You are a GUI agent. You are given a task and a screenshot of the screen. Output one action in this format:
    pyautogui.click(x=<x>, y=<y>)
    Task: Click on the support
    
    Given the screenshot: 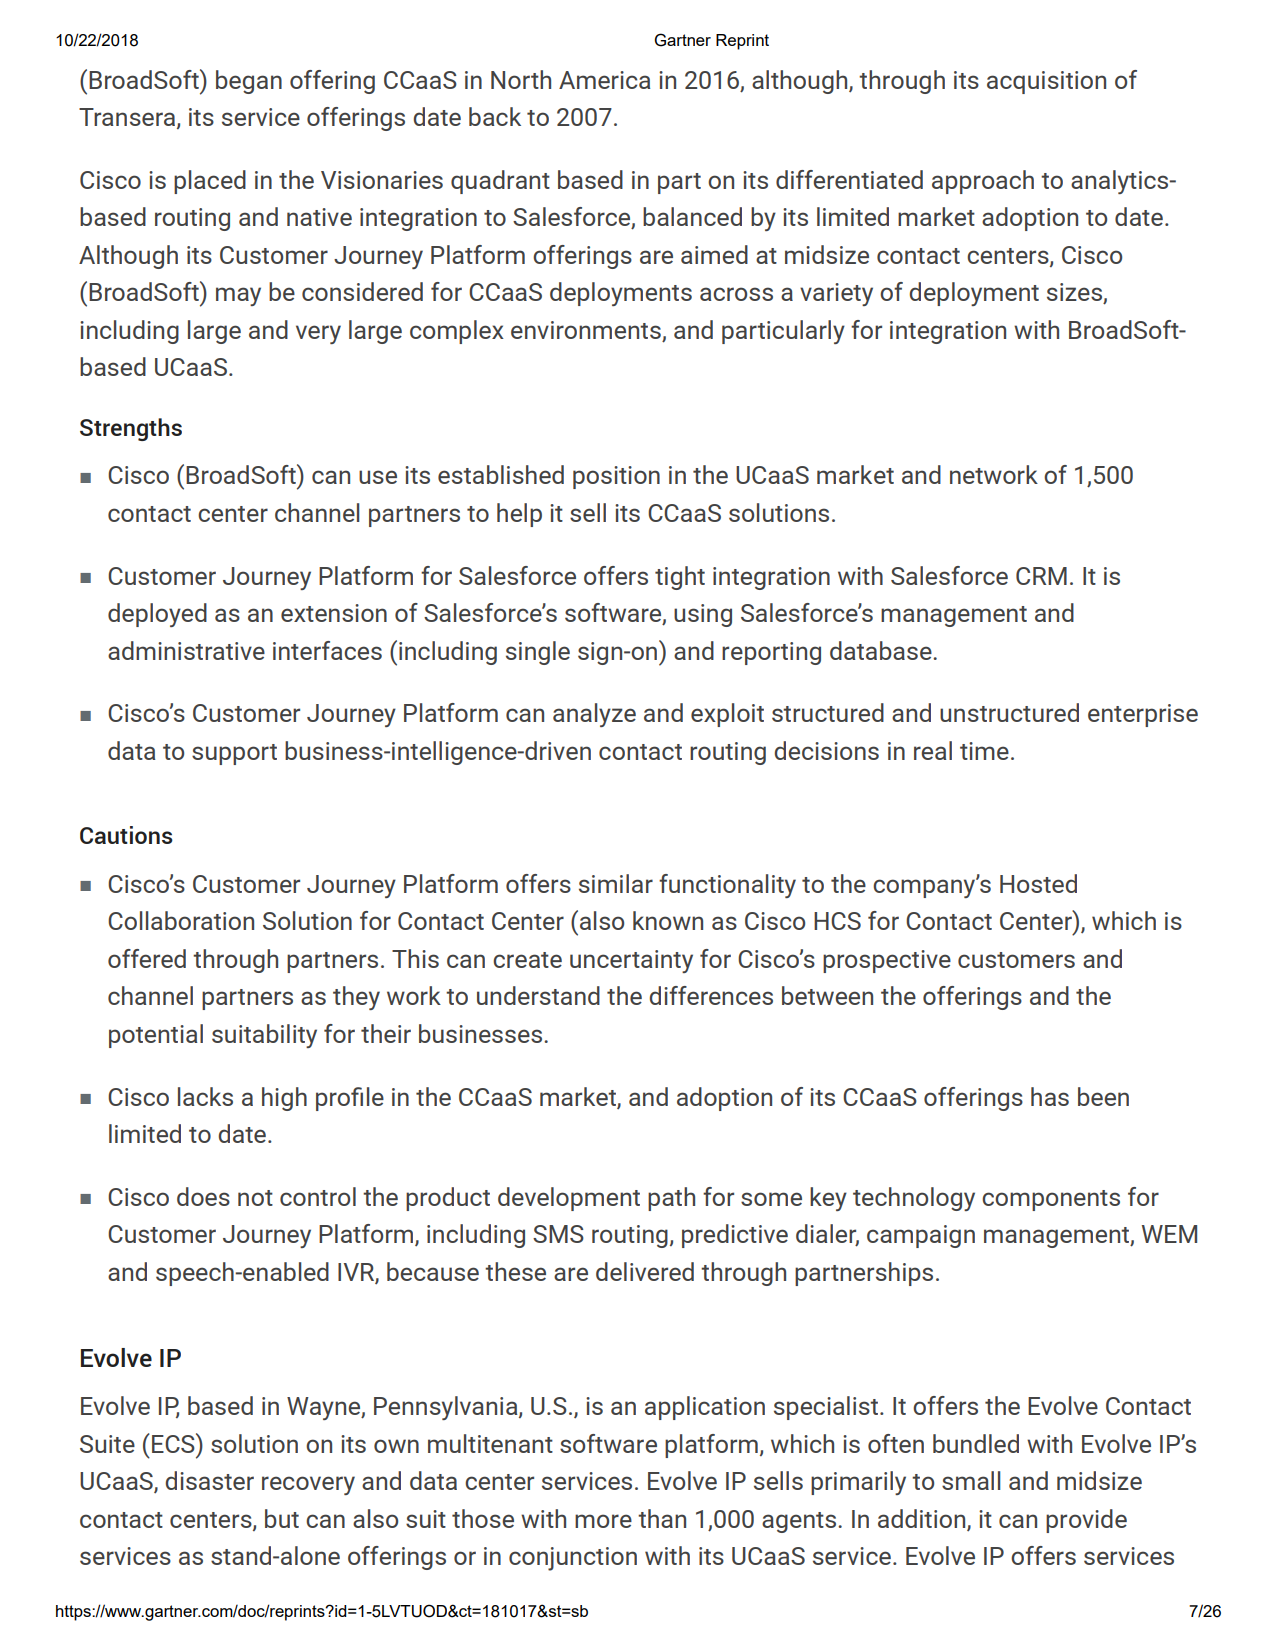 What is the action you would take?
    pyautogui.click(x=234, y=754)
